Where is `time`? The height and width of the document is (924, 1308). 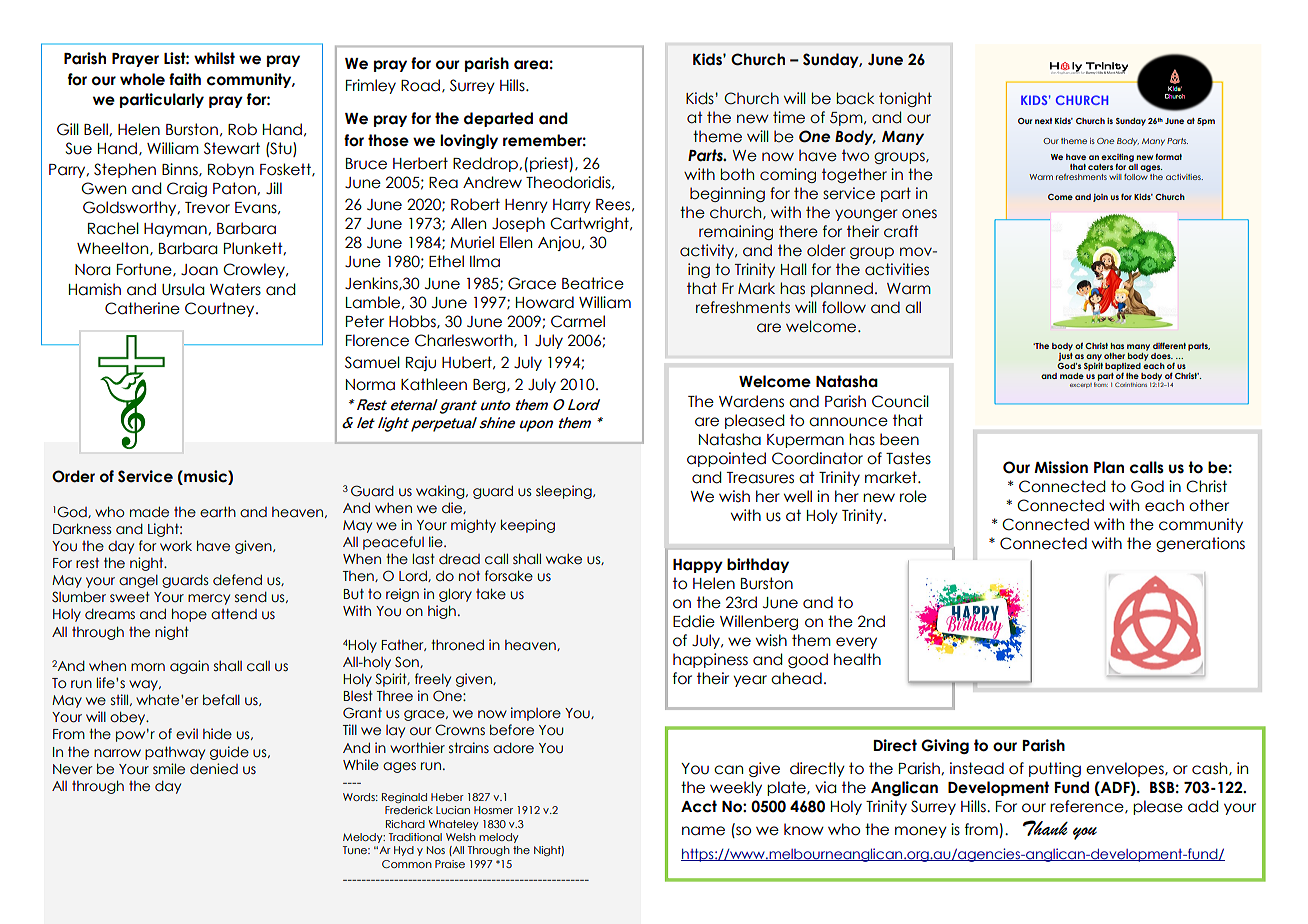
time is located at coordinates (789, 117).
